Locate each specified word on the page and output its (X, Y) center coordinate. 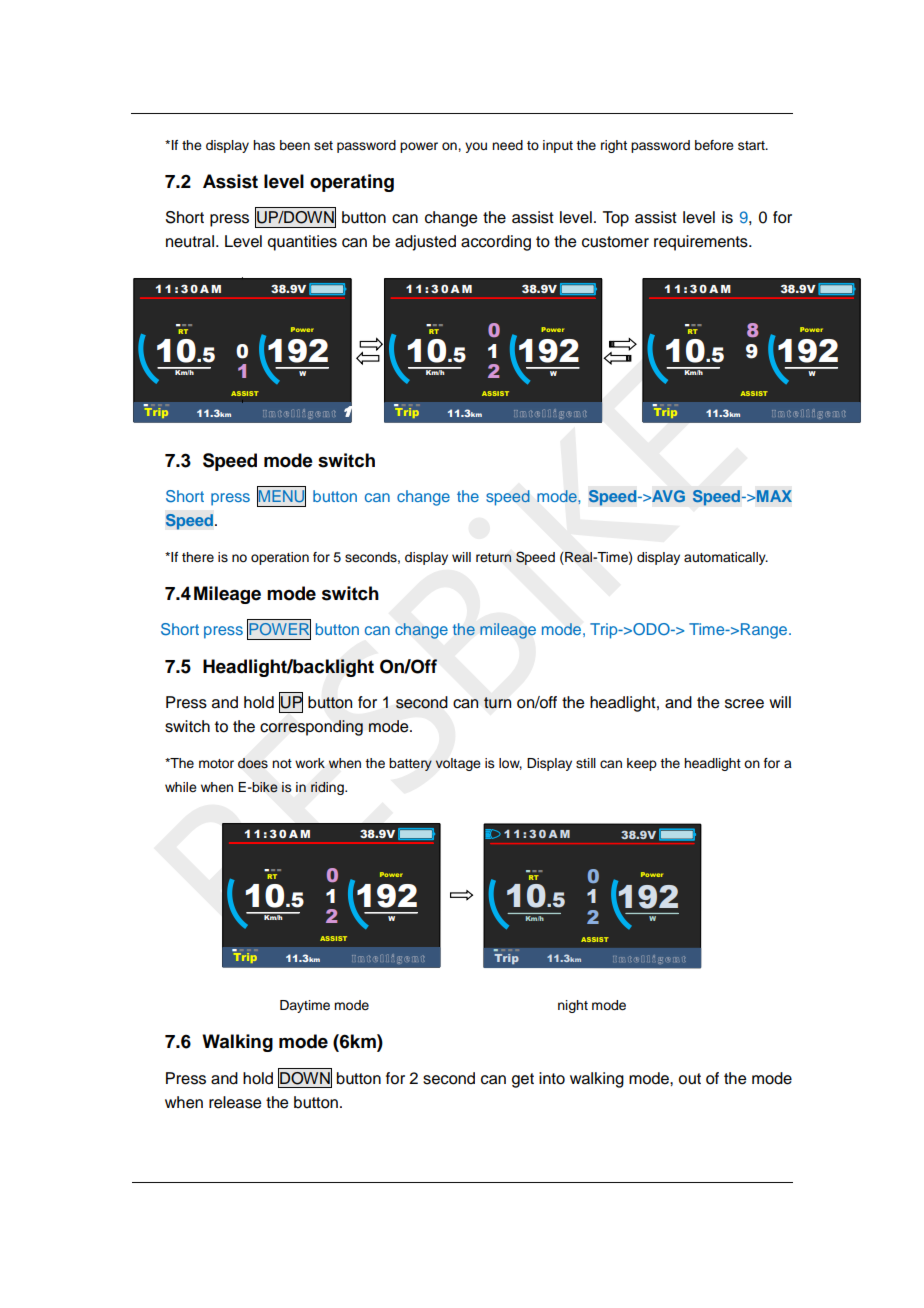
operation (280, 558)
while (181, 787)
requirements (702, 243)
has (264, 145)
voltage (458, 764)
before (714, 145)
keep (642, 764)
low (510, 764)
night (573, 1006)
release (235, 1102)
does (253, 763)
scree (744, 704)
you (476, 147)
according (496, 243)
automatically (726, 558)
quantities (302, 243)
